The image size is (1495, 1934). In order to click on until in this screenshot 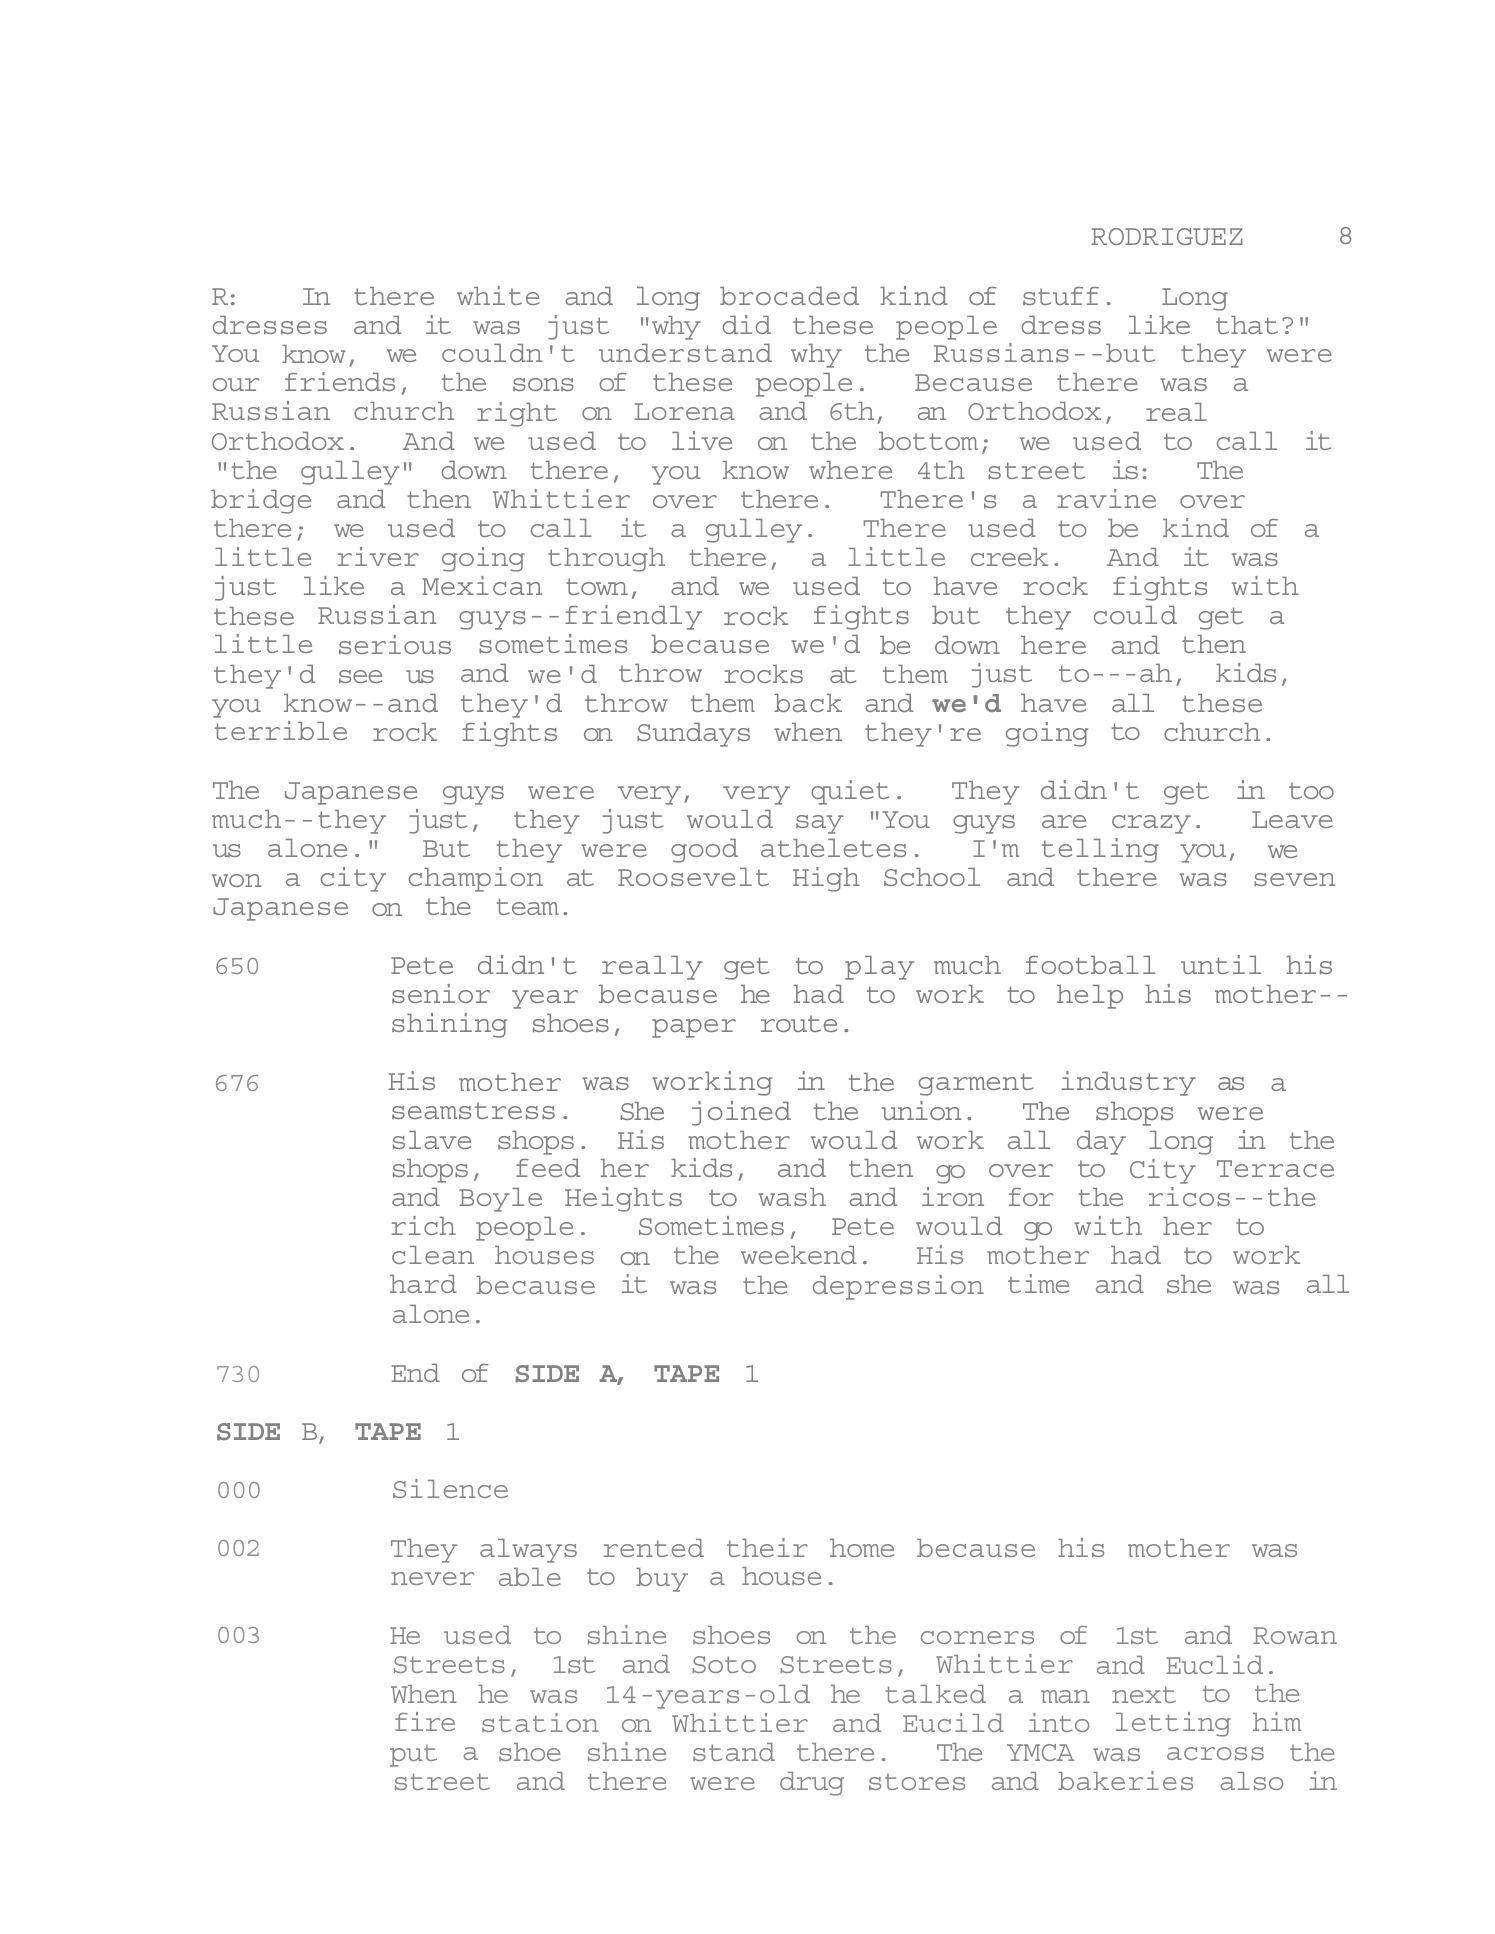, I will do `click(1221, 964)`.
